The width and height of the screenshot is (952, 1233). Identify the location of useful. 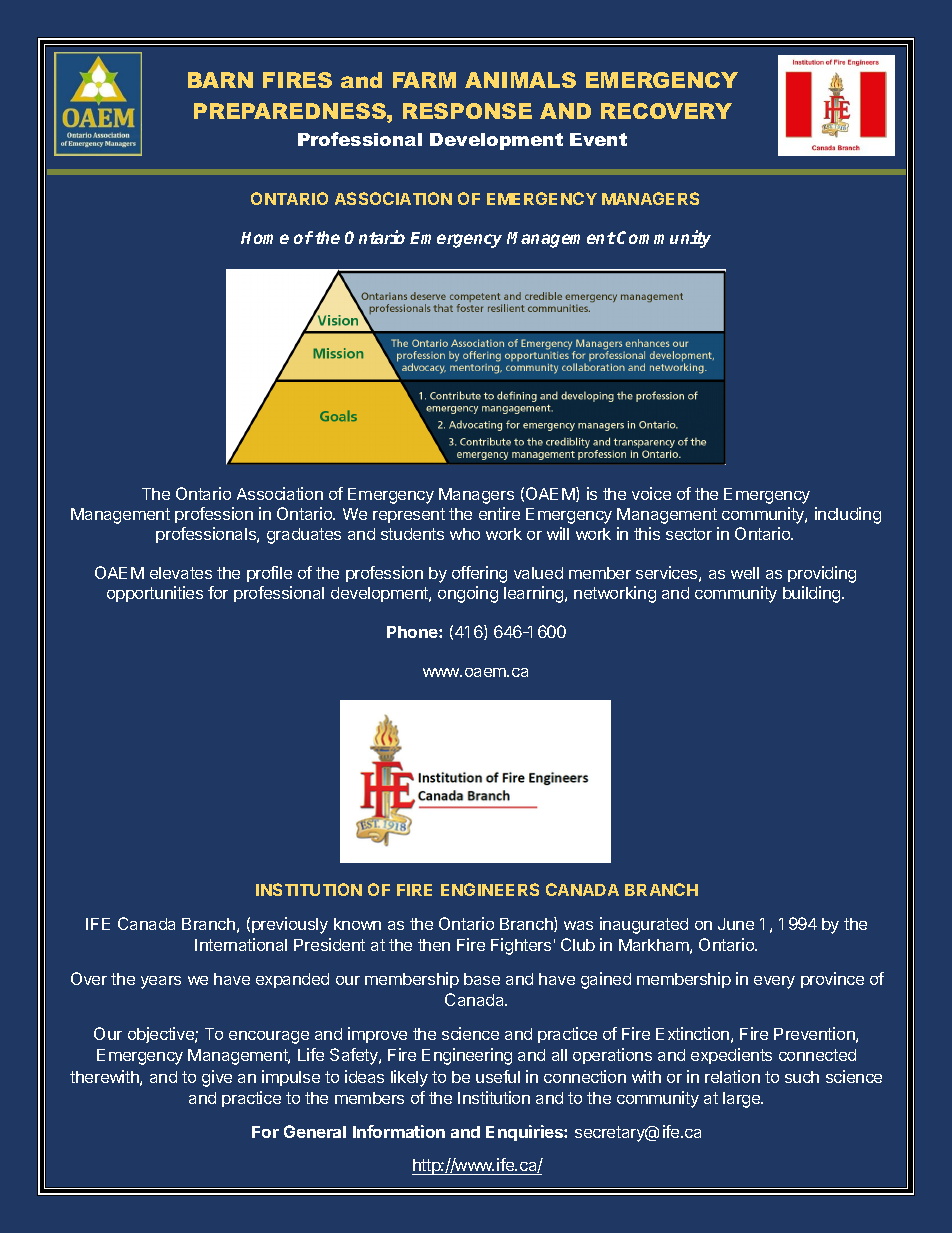
(498, 1076).
